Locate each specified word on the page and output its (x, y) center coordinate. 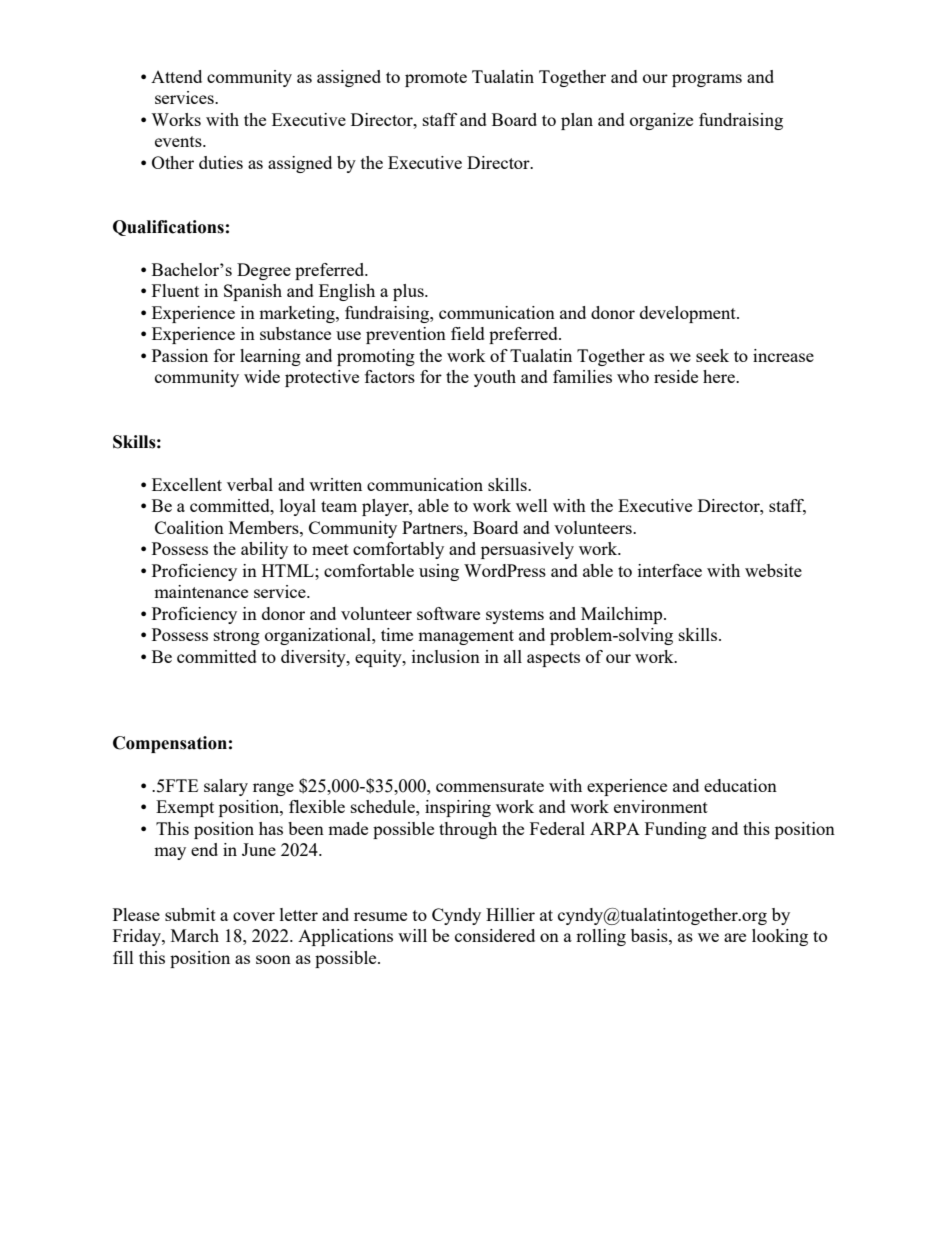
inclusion (446, 656)
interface (670, 570)
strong (237, 637)
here (720, 376)
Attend (176, 76)
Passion (180, 355)
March (195, 935)
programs (707, 80)
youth (495, 378)
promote (436, 79)
